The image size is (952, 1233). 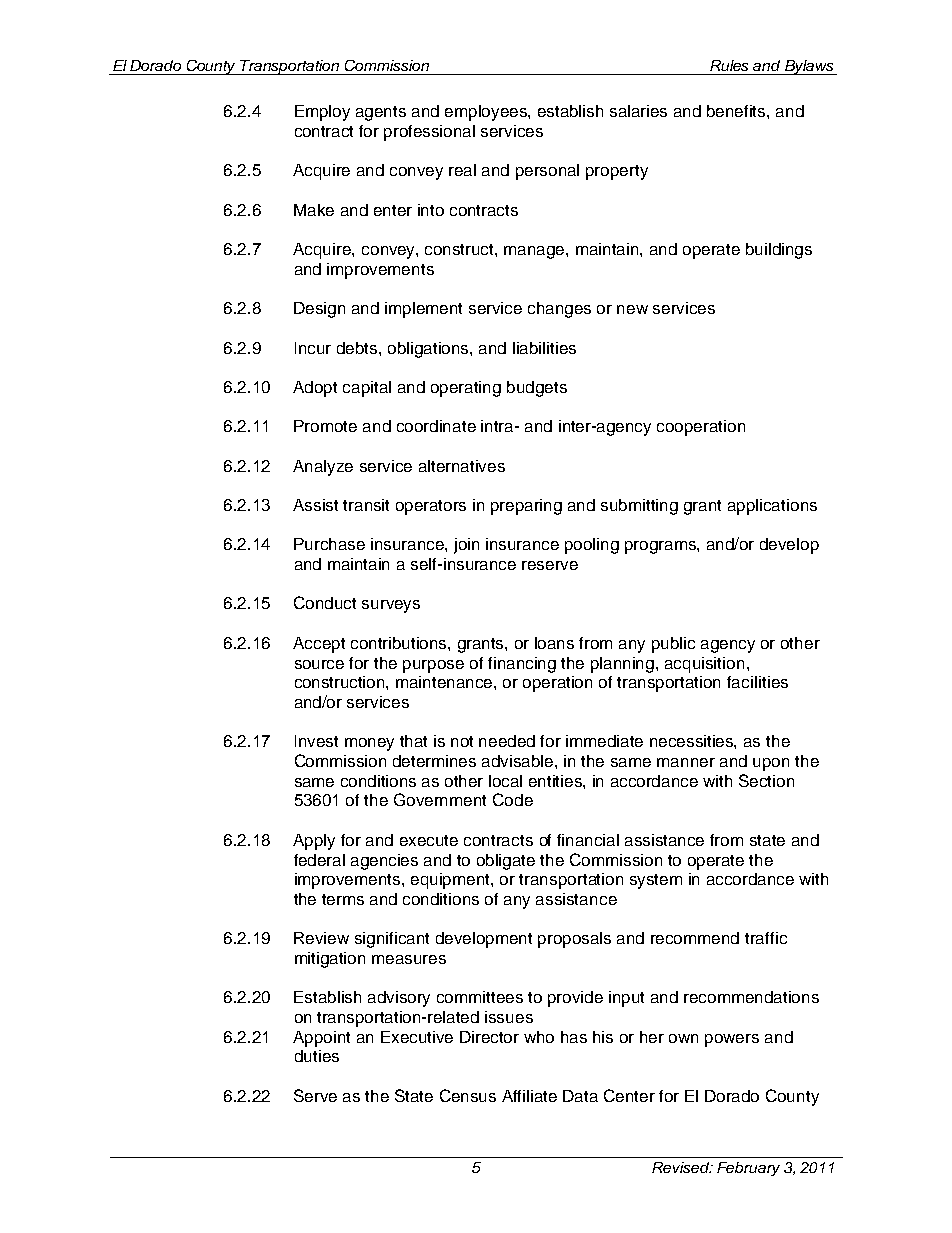 What do you see at coordinates (384, 862) in the screenshot?
I see `agencies` at bounding box center [384, 862].
